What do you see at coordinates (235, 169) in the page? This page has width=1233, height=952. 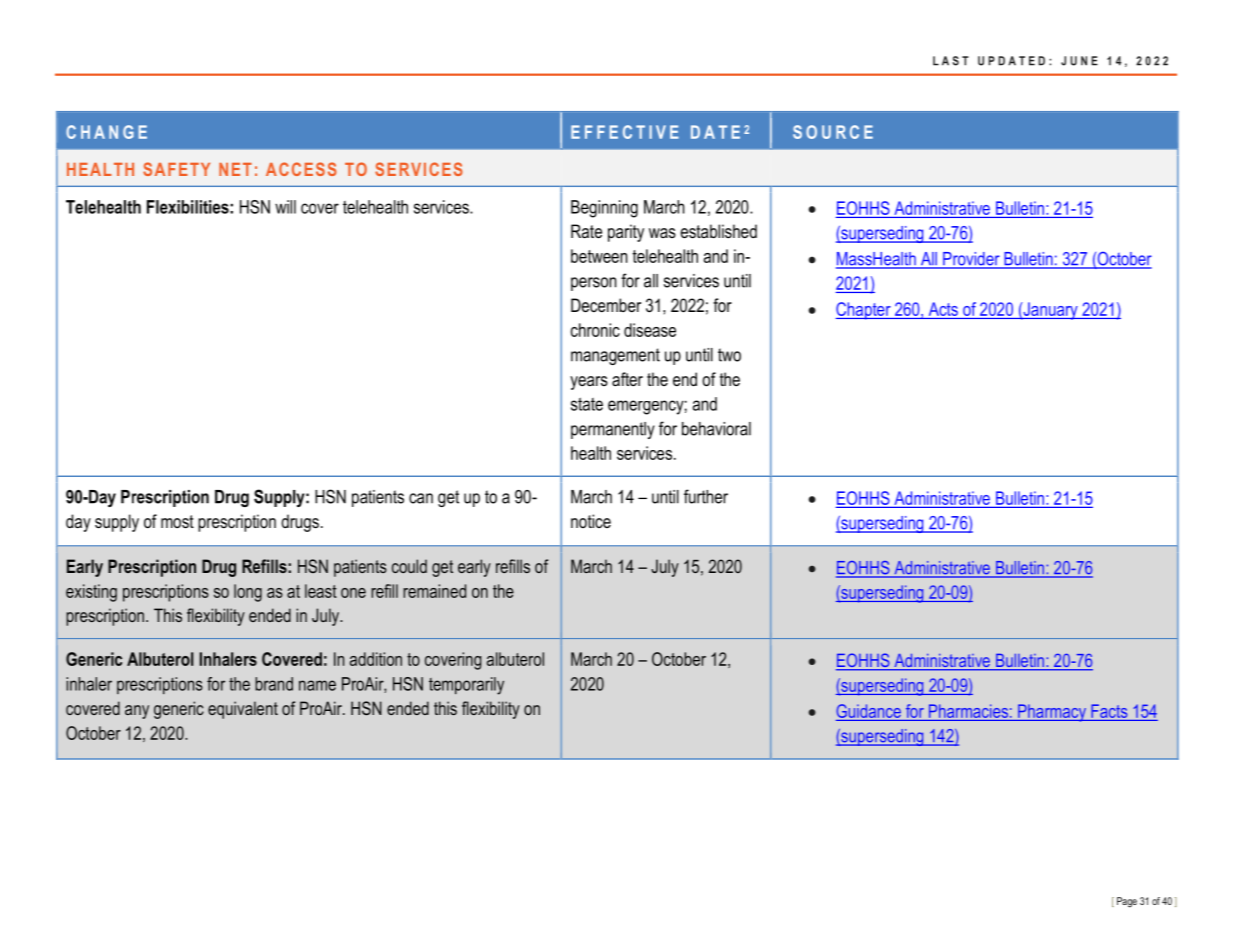 I see `NET` at bounding box center [235, 169].
